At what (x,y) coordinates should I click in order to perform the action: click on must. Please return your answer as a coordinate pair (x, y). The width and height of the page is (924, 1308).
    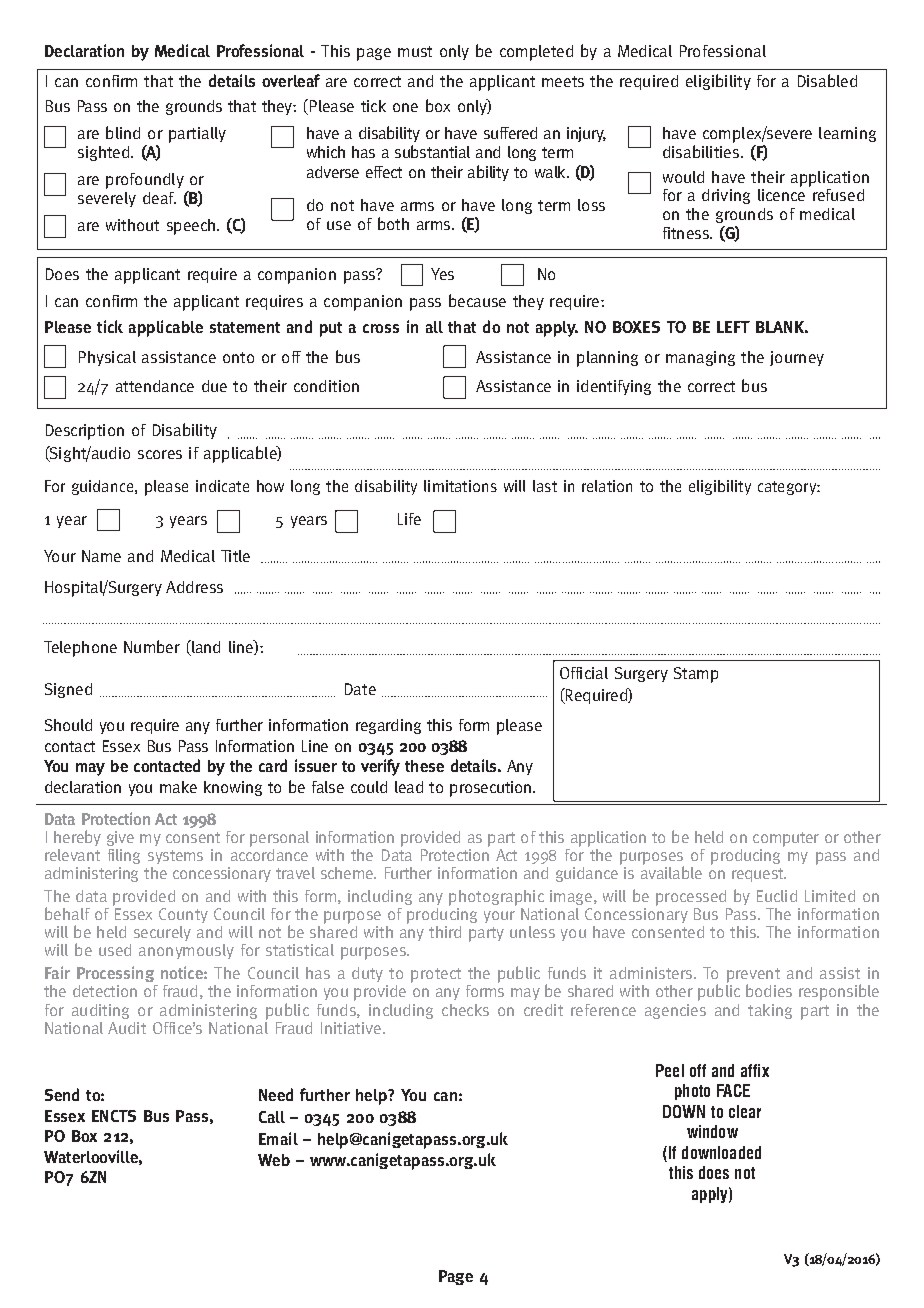
    Looking at the image, I should click on (415, 51).
